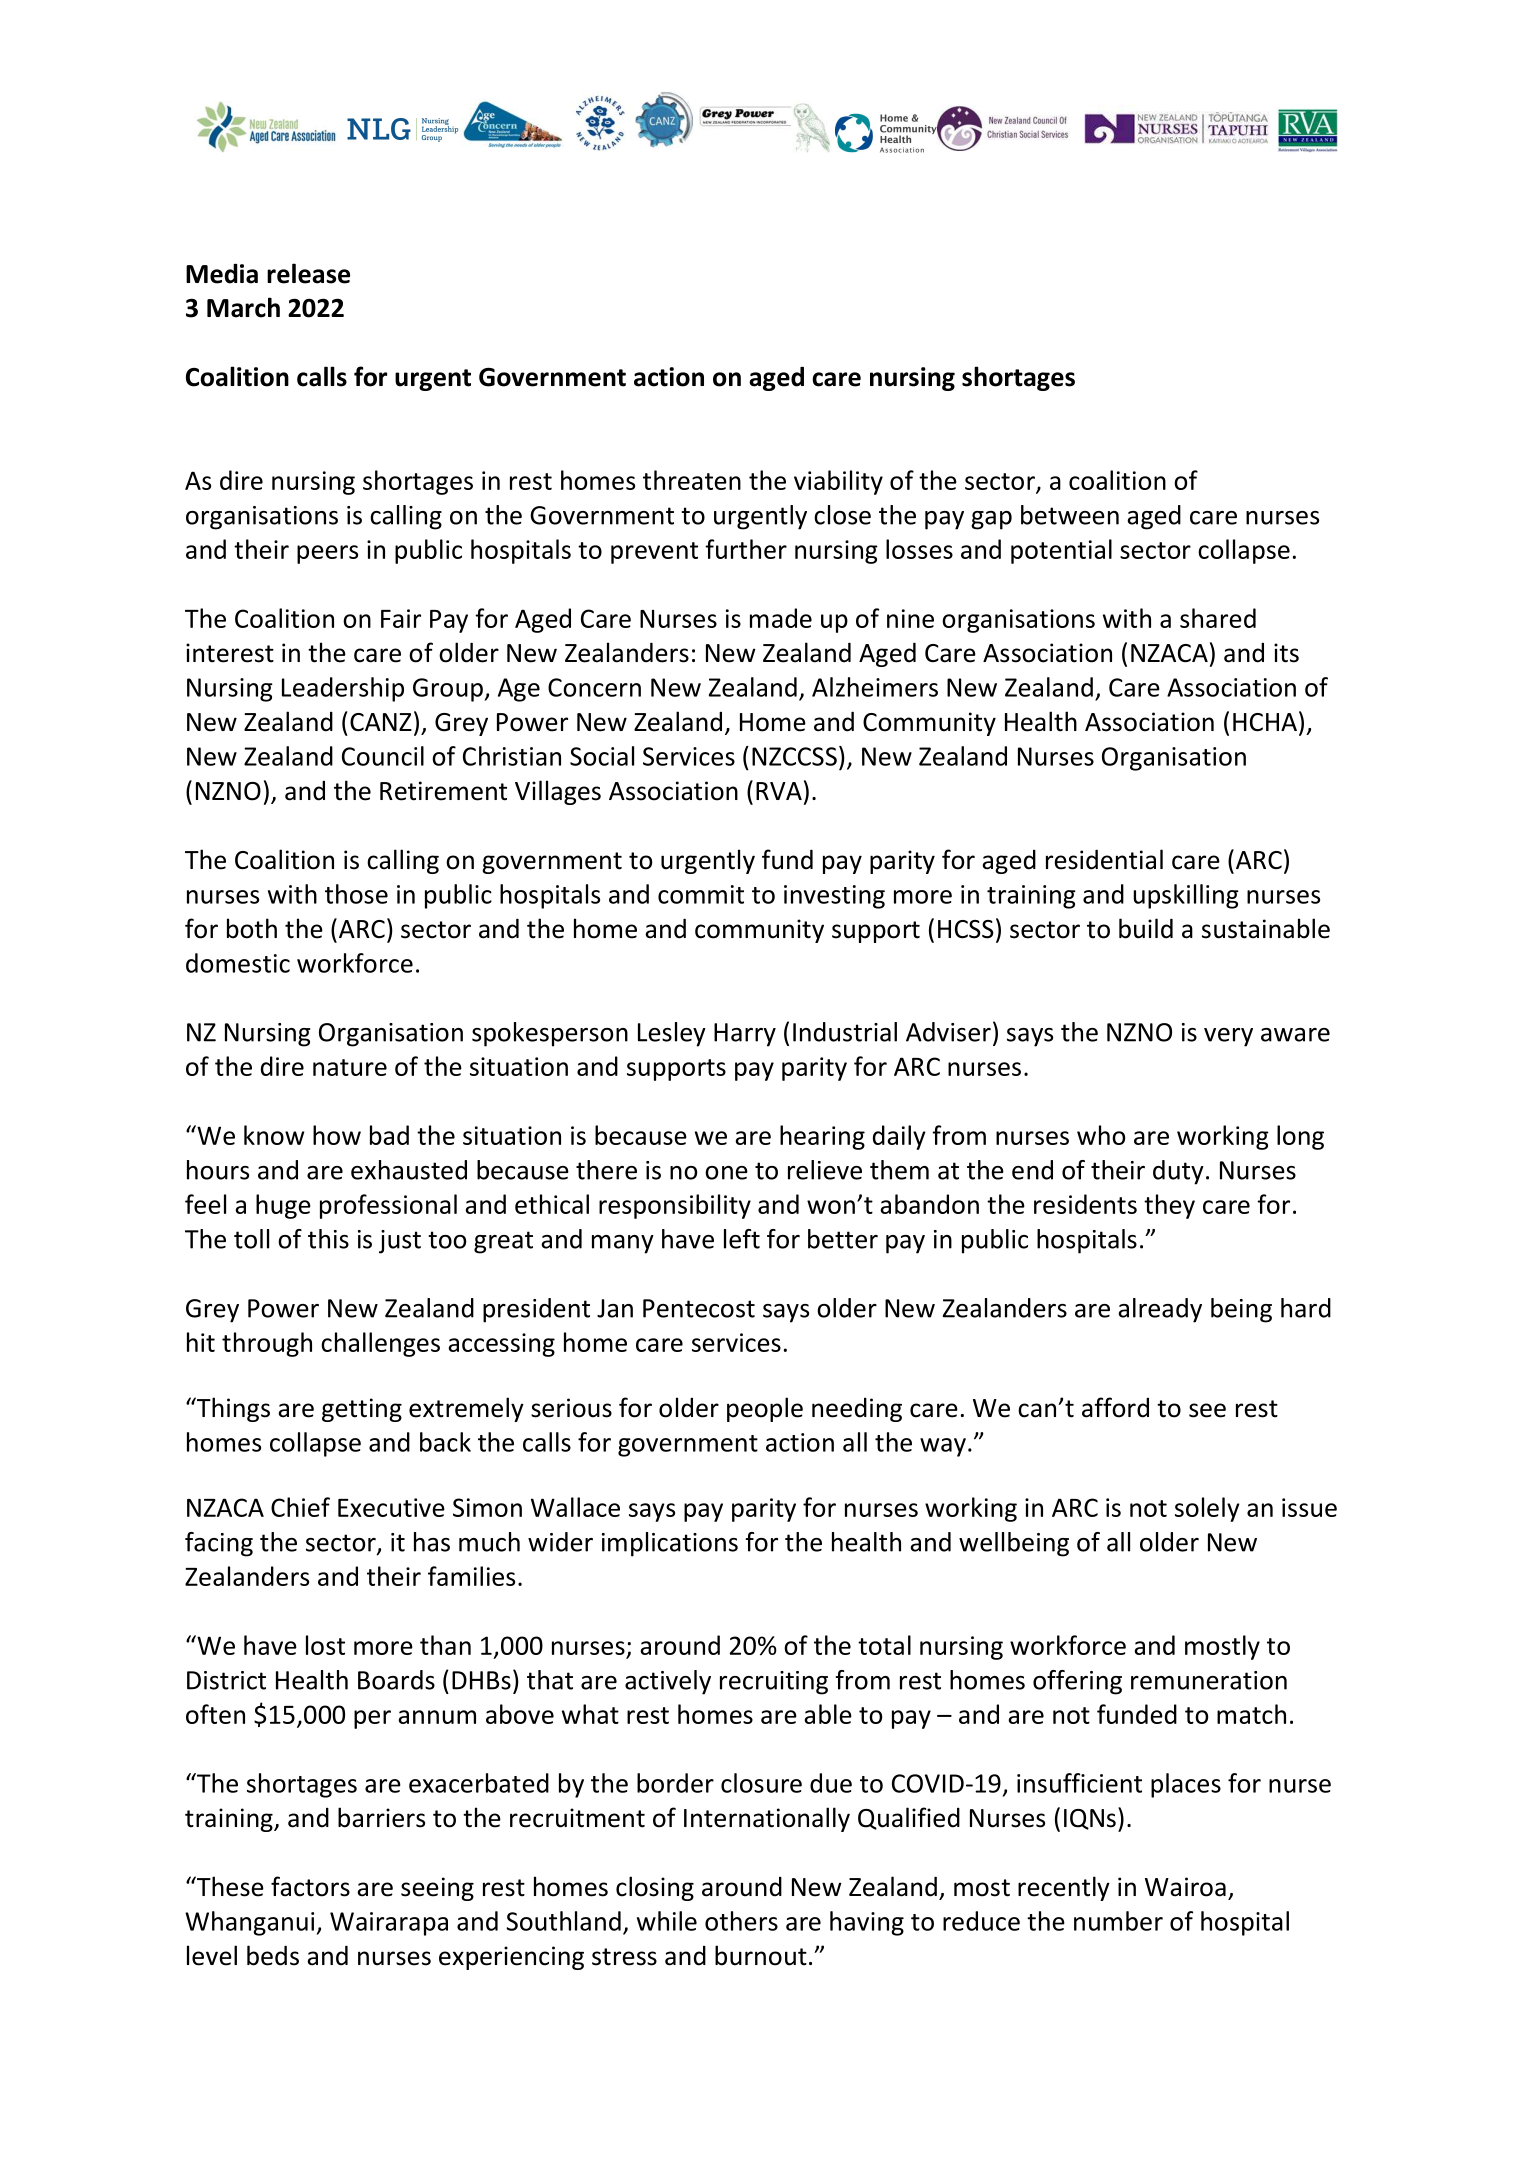 This screenshot has height=2162, width=1528. What do you see at coordinates (692, 480) in the screenshot?
I see `threaten` at bounding box center [692, 480].
